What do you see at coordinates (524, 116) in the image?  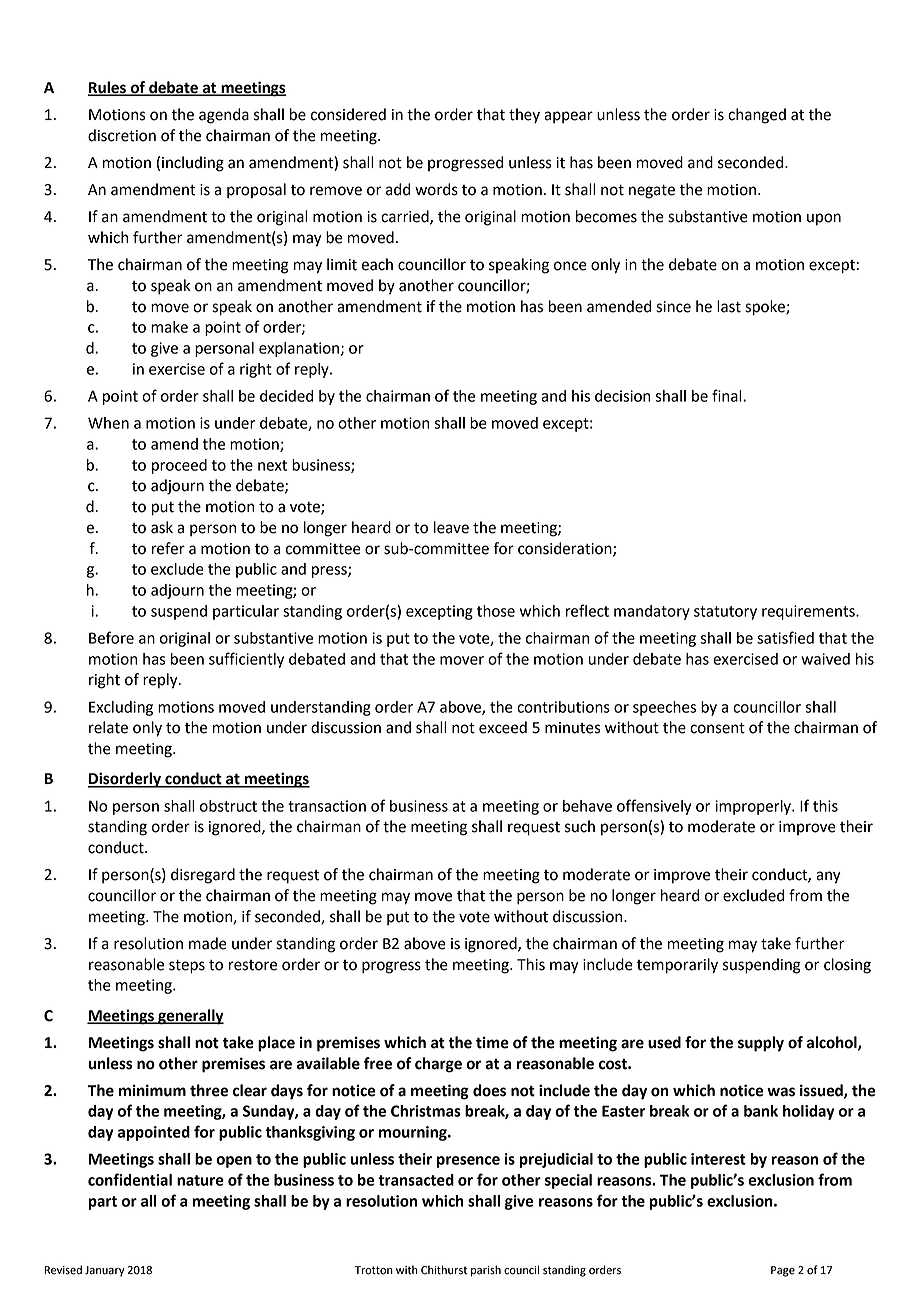 I see `they` at bounding box center [524, 116].
